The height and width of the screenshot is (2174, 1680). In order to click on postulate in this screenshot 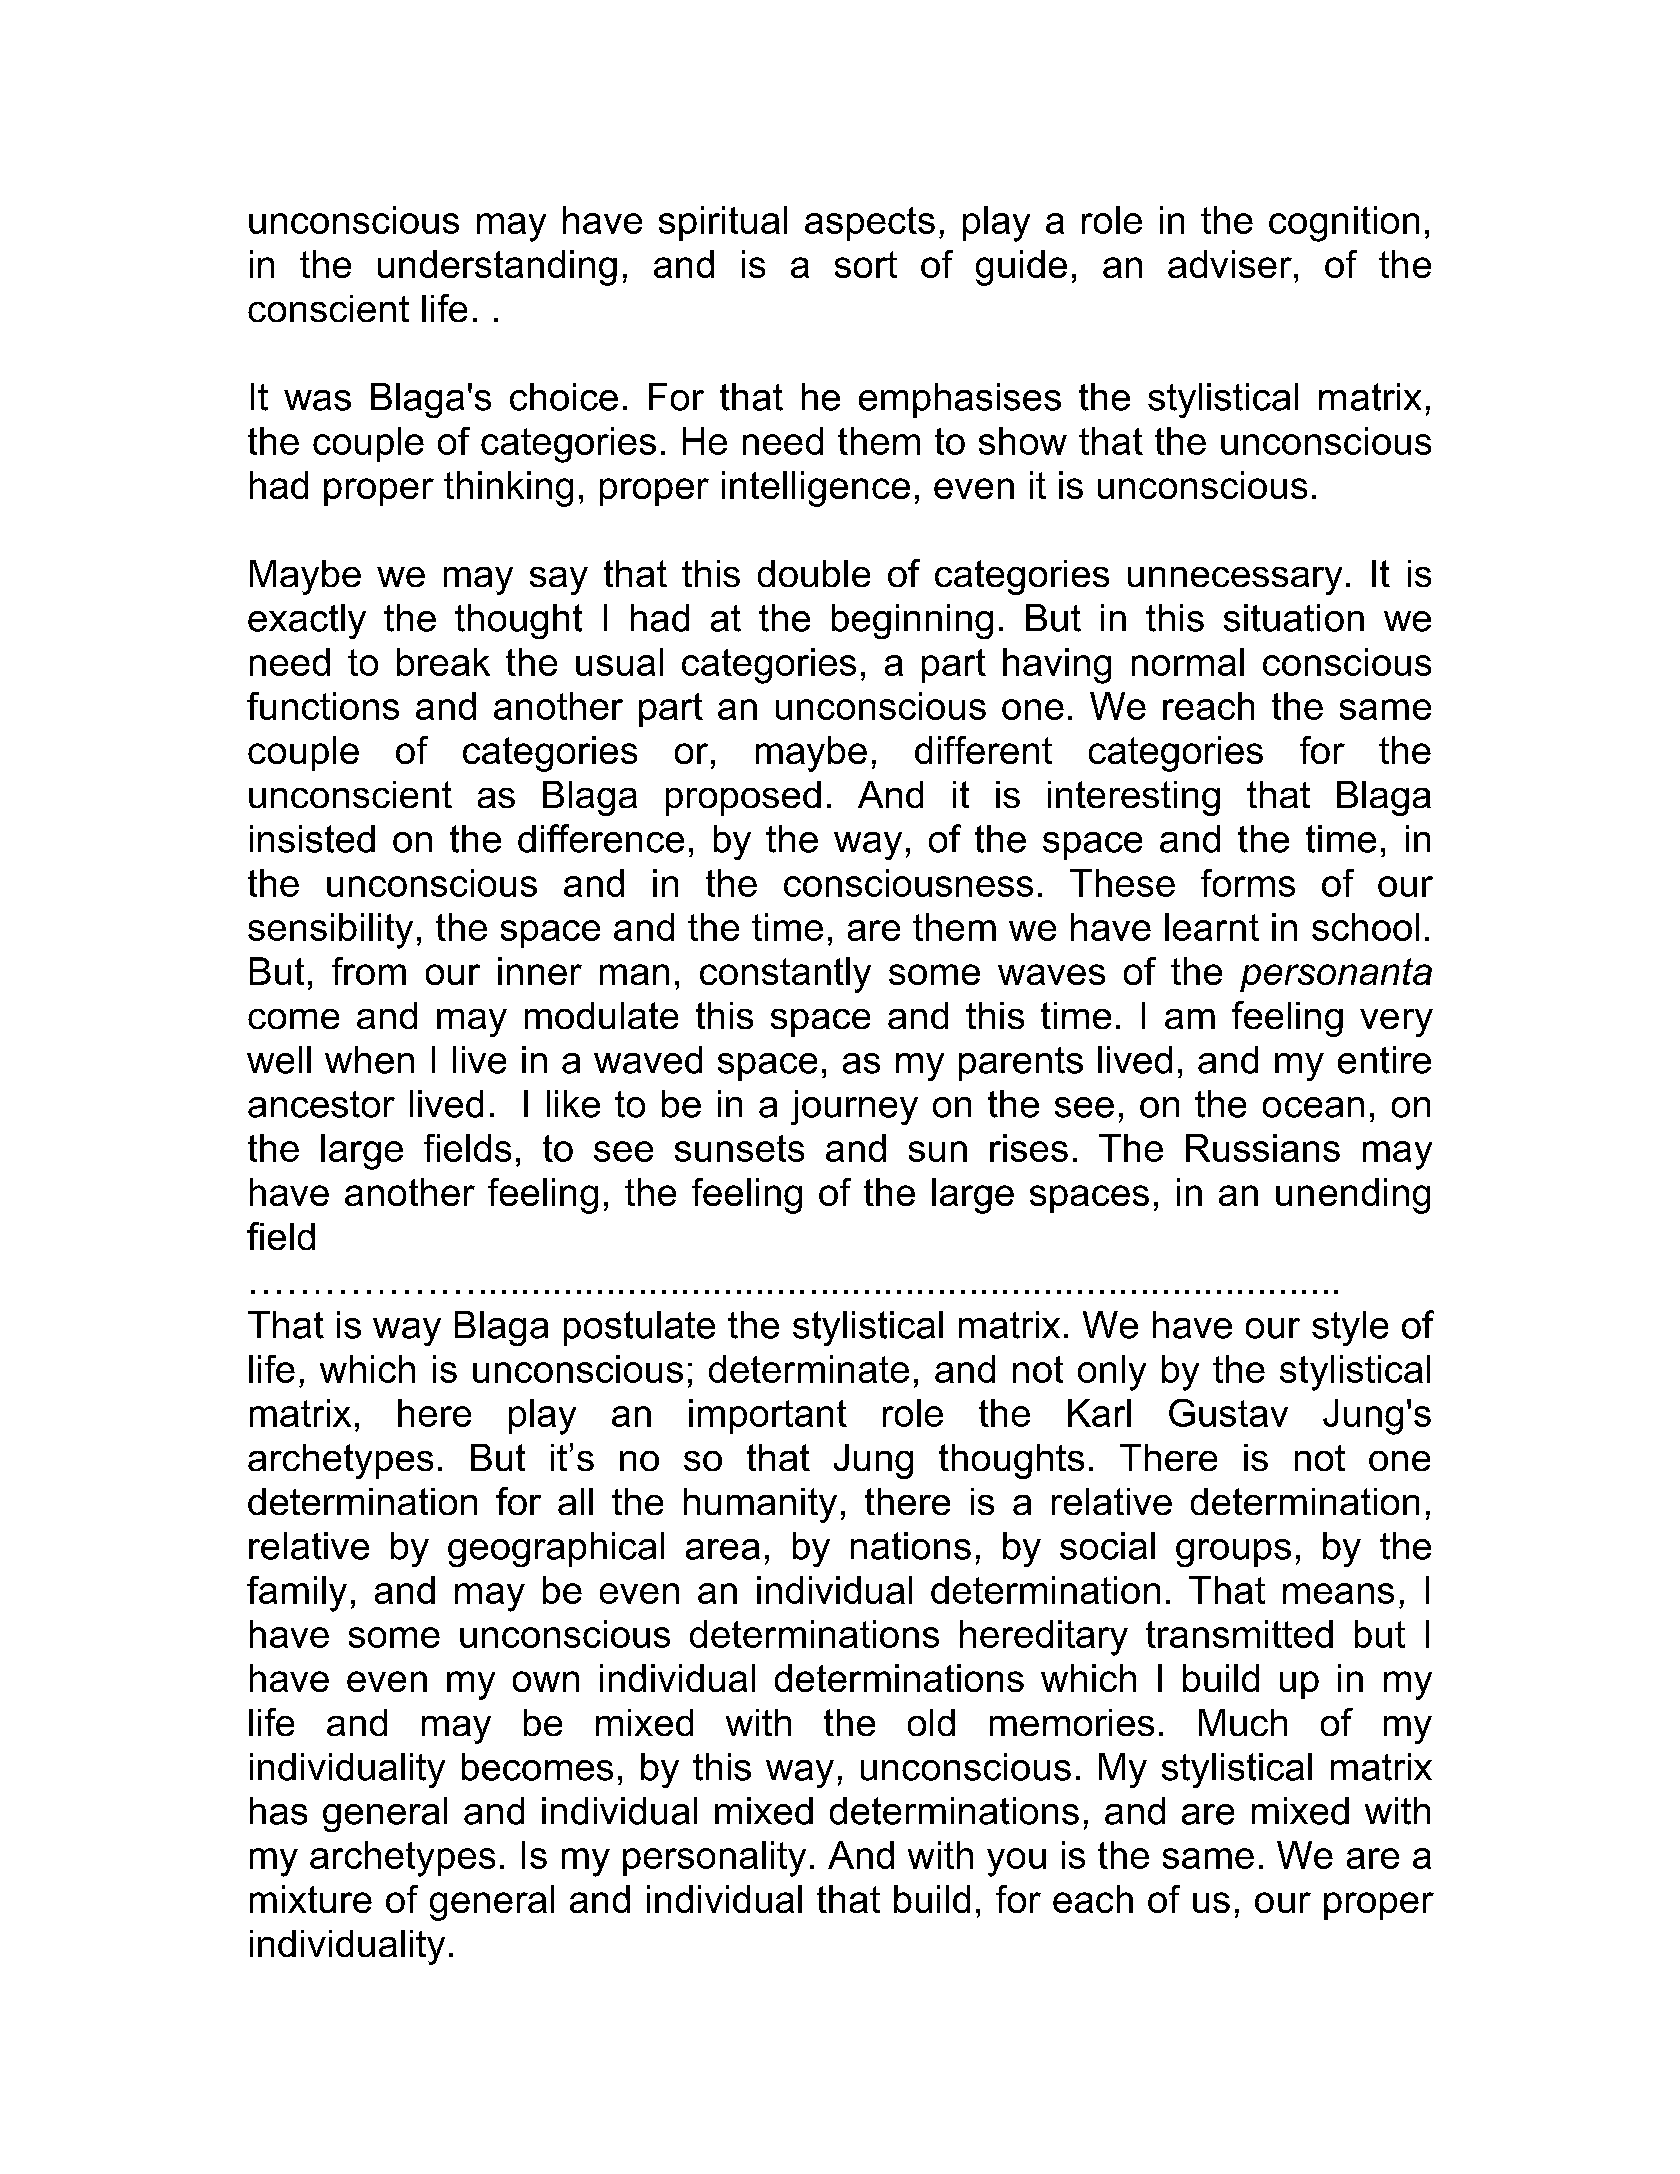, I will do `click(639, 1328)`.
